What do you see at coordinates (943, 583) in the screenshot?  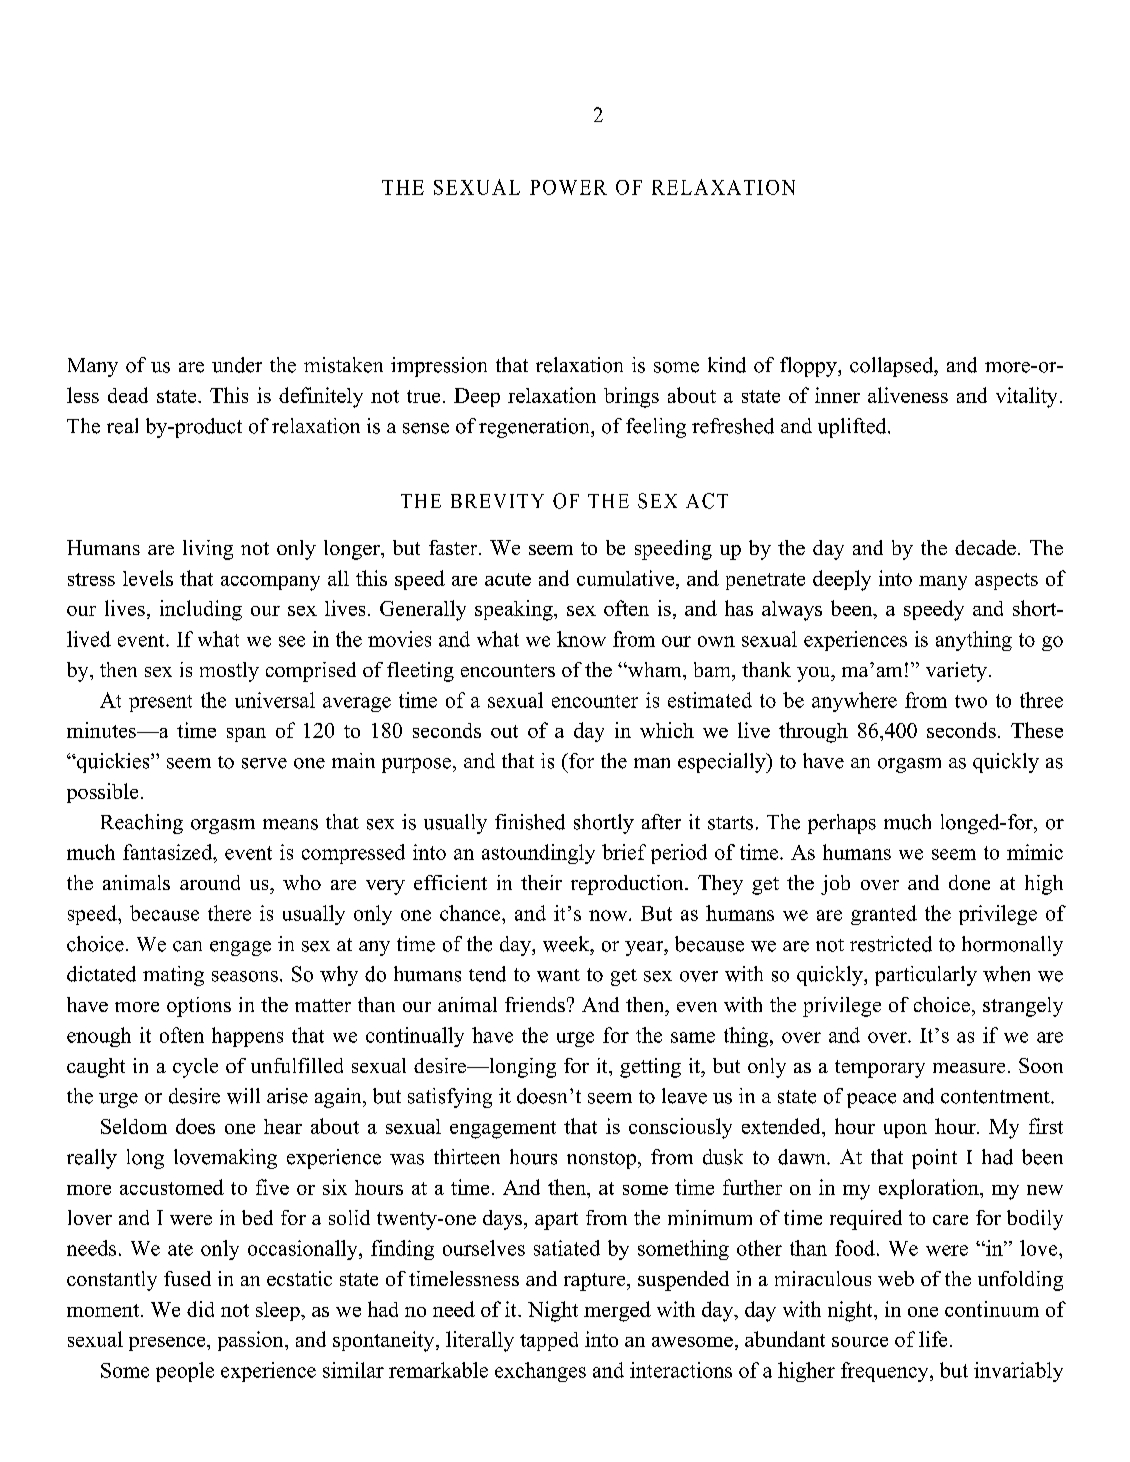 I see `many` at bounding box center [943, 583].
